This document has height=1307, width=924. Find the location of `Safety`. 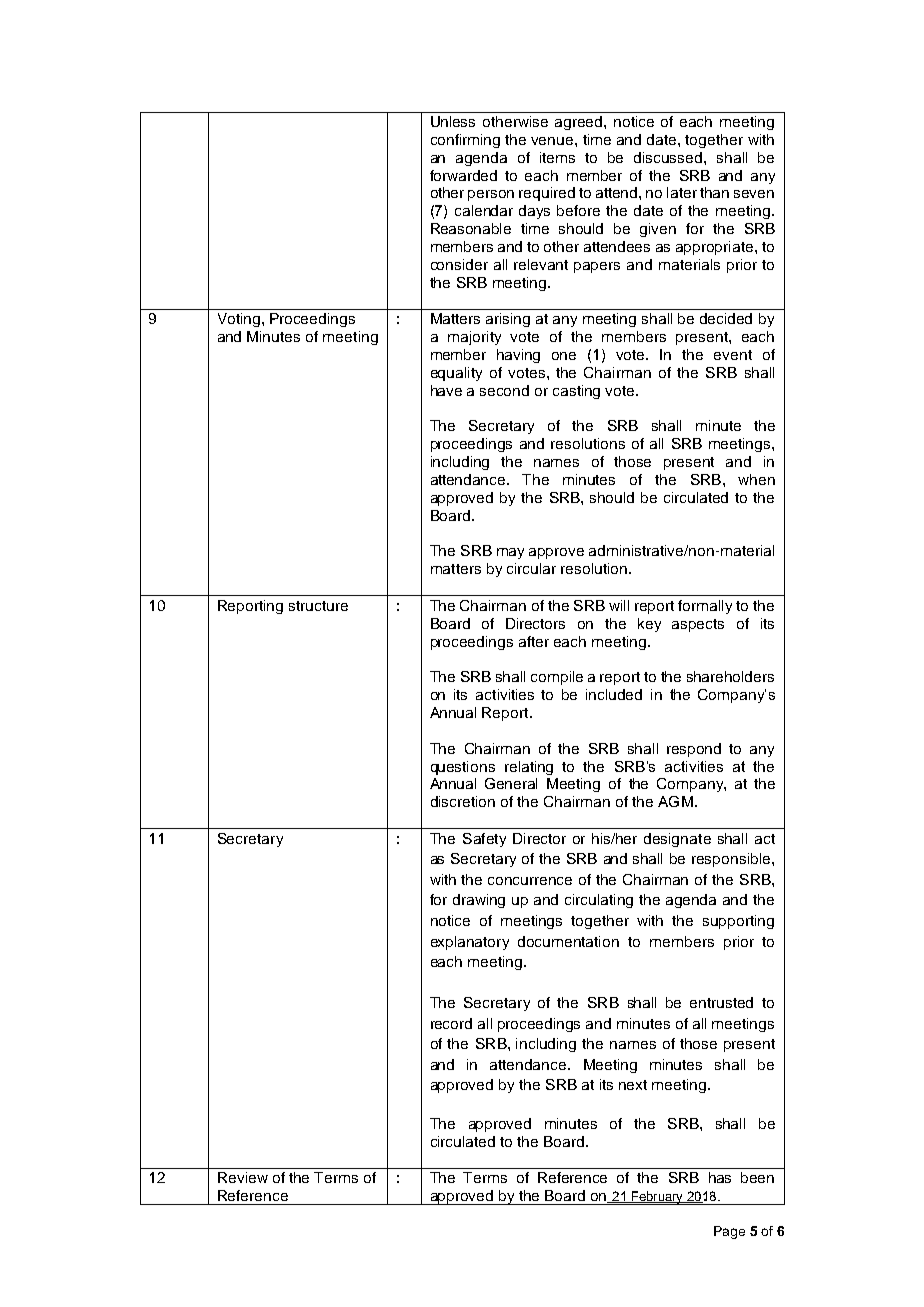

Safety is located at coordinates (484, 840).
